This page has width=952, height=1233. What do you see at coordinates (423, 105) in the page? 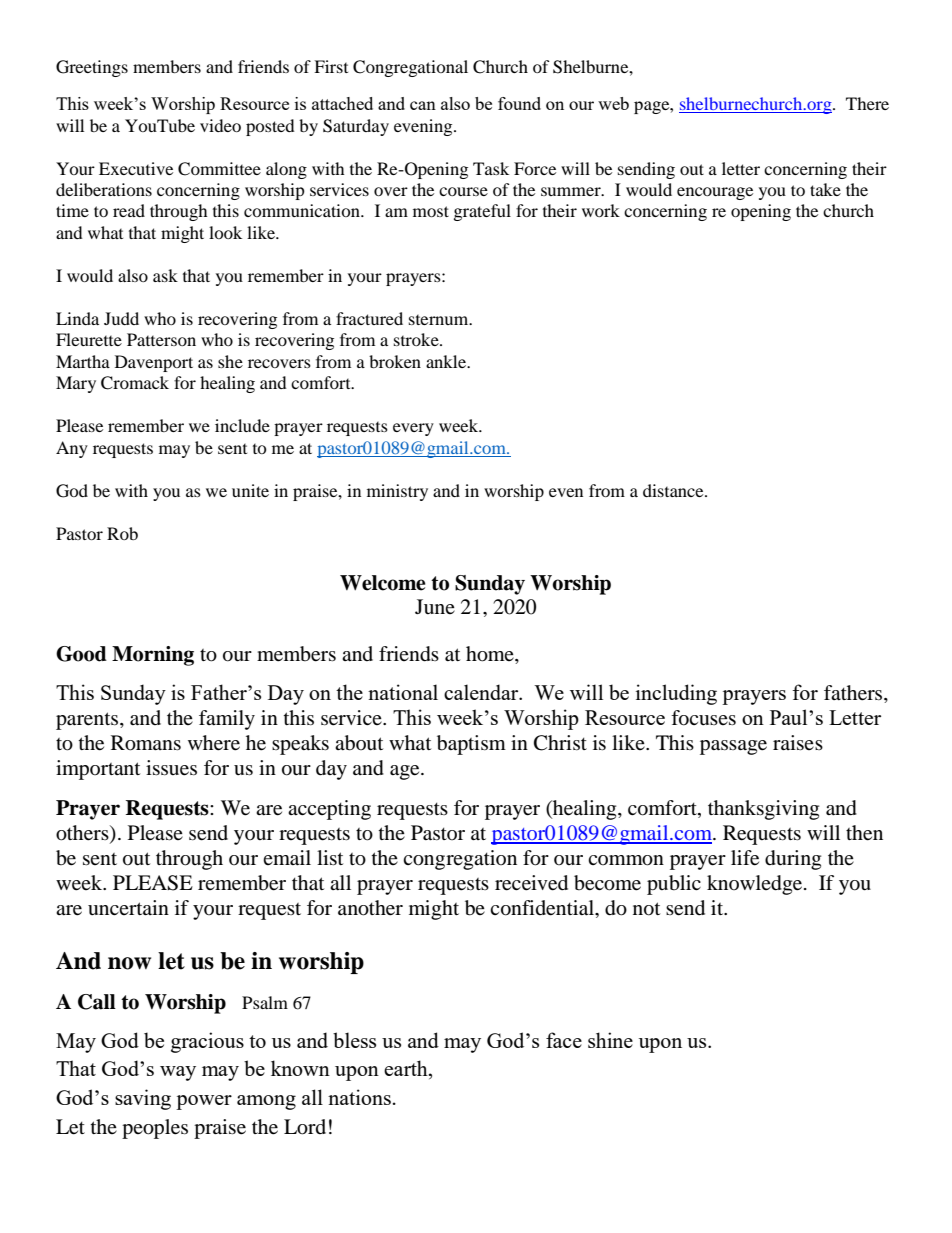
I see `can` at bounding box center [423, 105].
